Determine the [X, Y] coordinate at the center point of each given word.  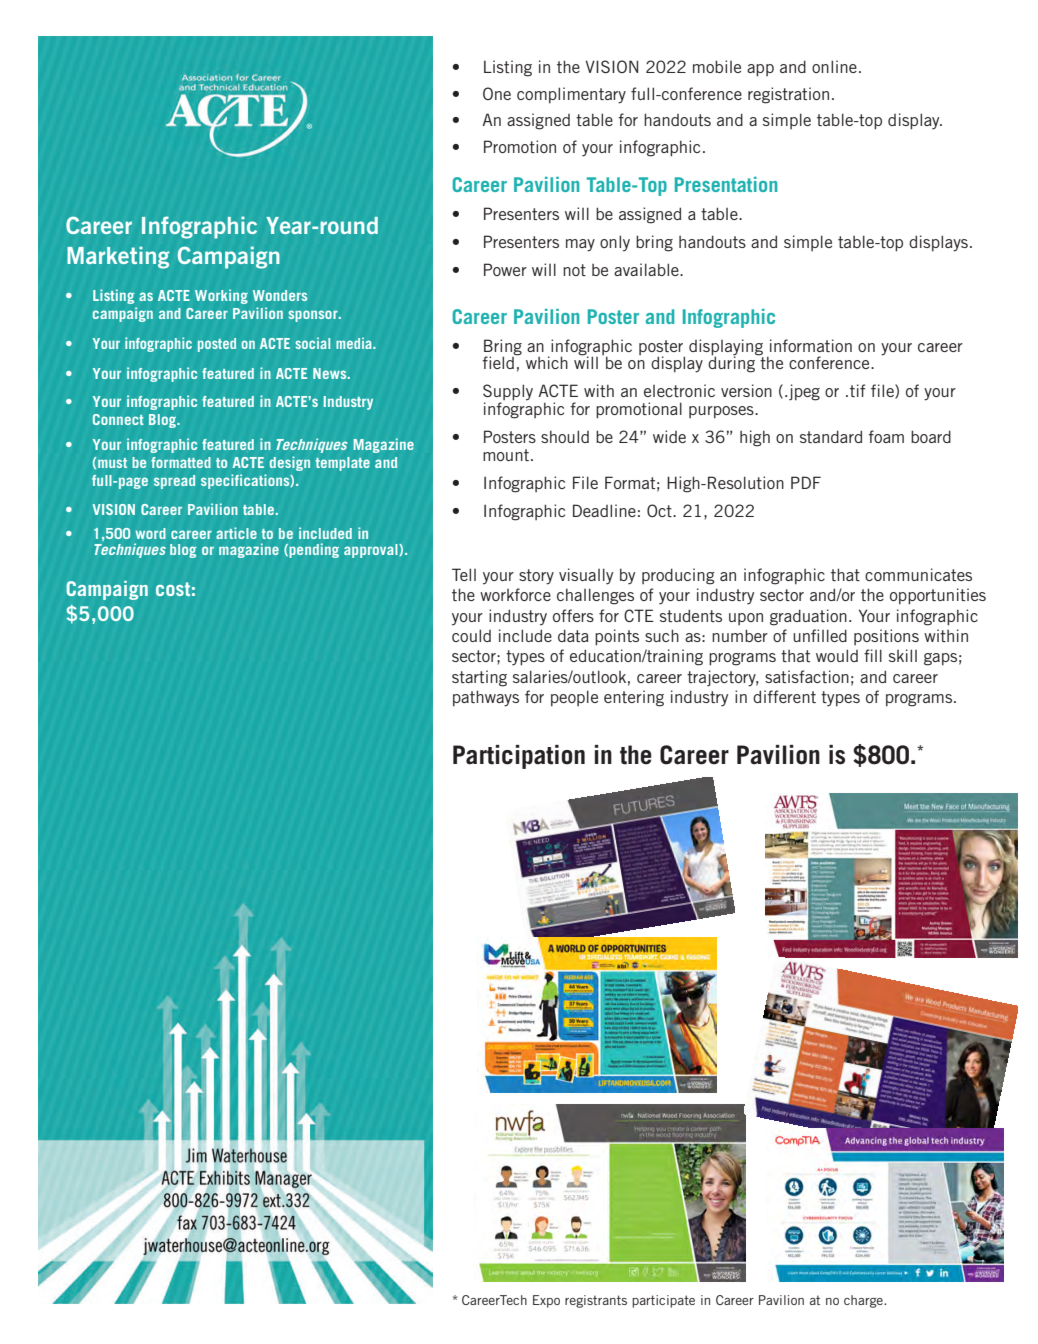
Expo [546, 1301]
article [236, 533]
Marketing [118, 257]
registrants [596, 1301]
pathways [486, 698]
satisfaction [807, 676]
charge [864, 1301]
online [834, 66]
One [497, 93]
